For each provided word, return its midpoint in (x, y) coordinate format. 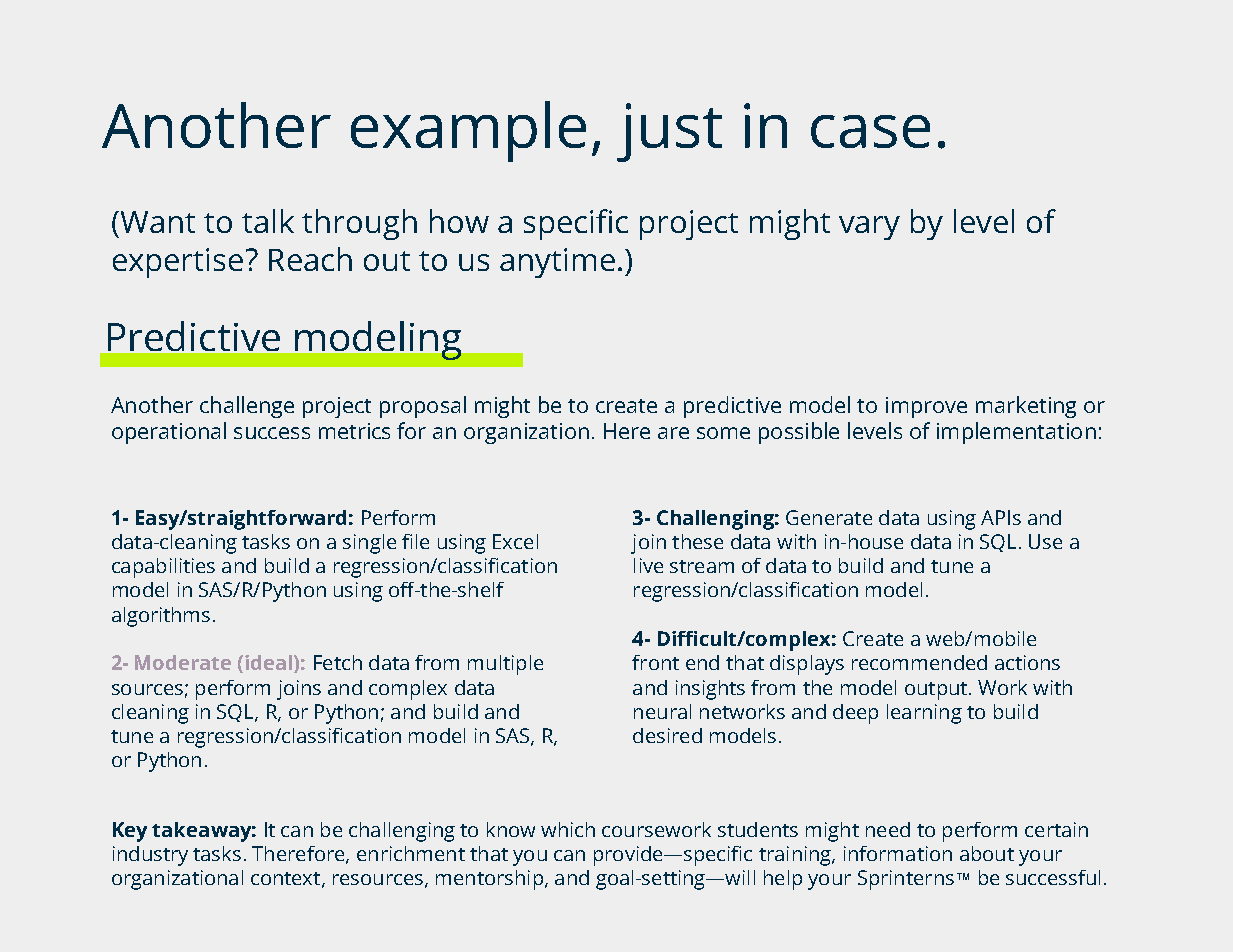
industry (150, 856)
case (870, 131)
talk (268, 221)
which (568, 829)
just (669, 132)
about (987, 853)
